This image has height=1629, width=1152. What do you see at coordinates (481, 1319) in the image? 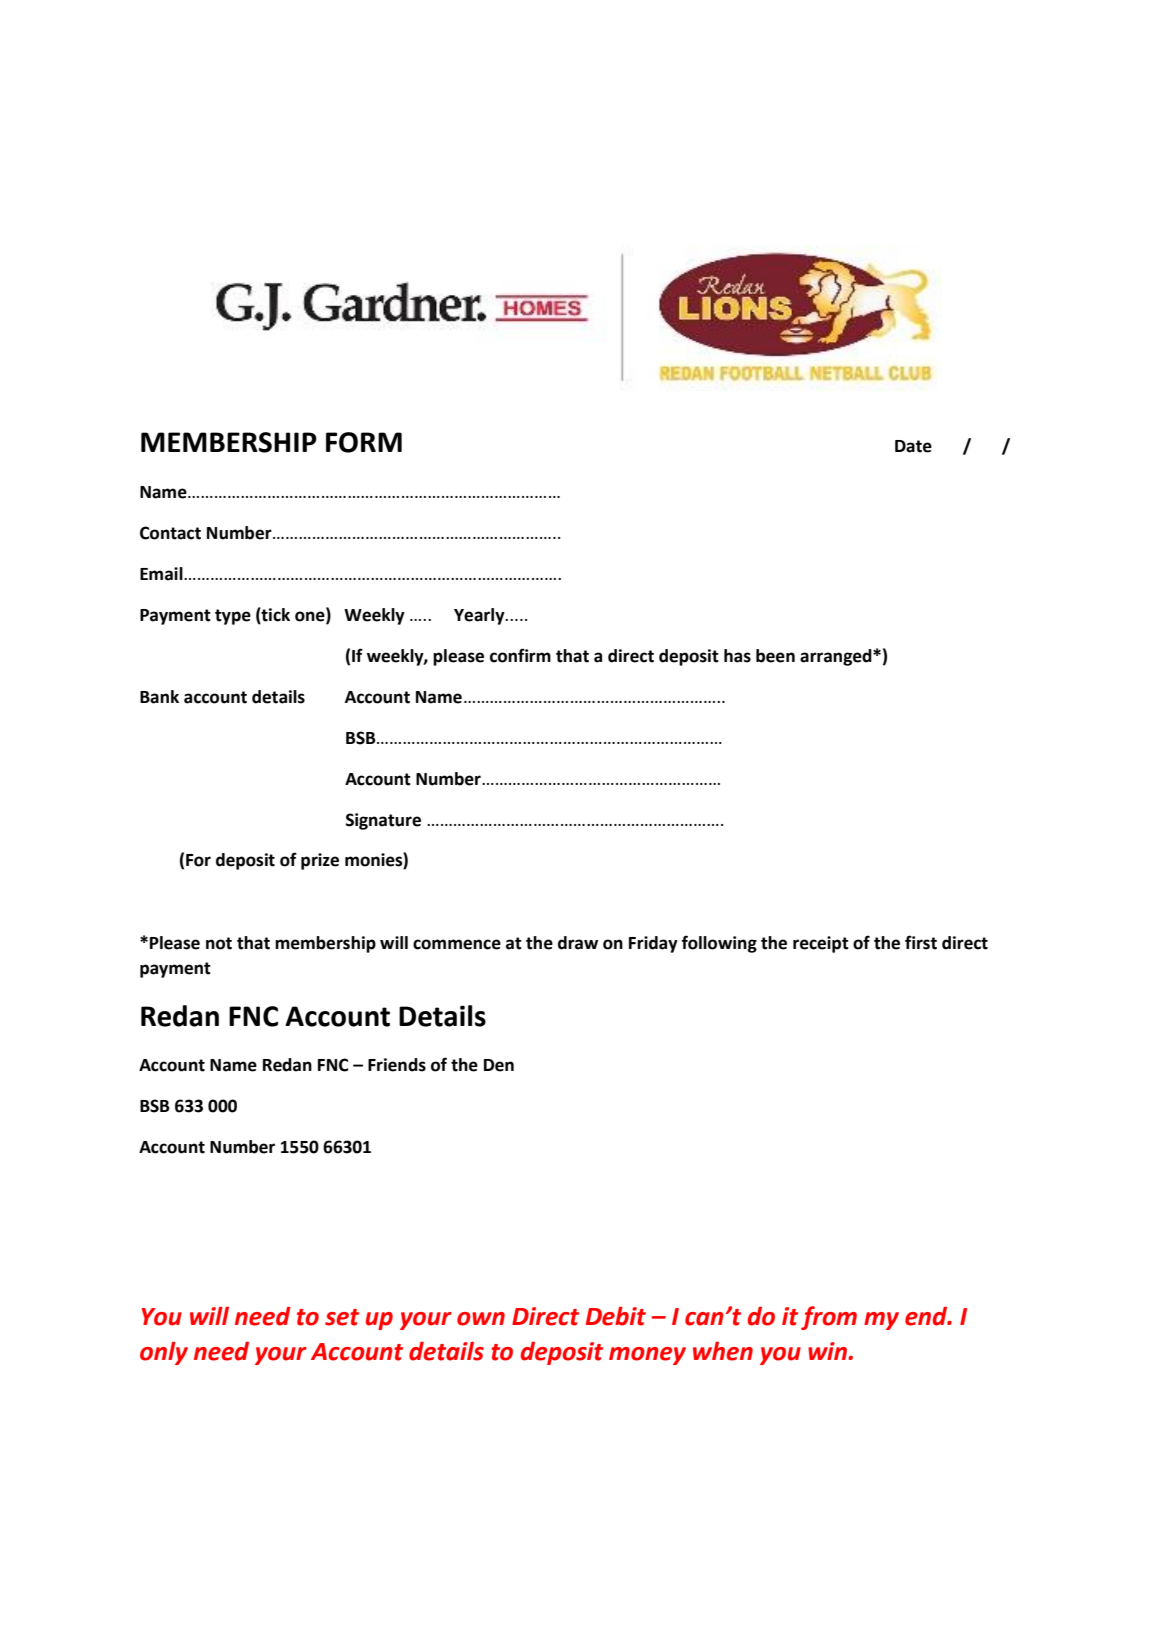
I see `own` at bounding box center [481, 1319].
